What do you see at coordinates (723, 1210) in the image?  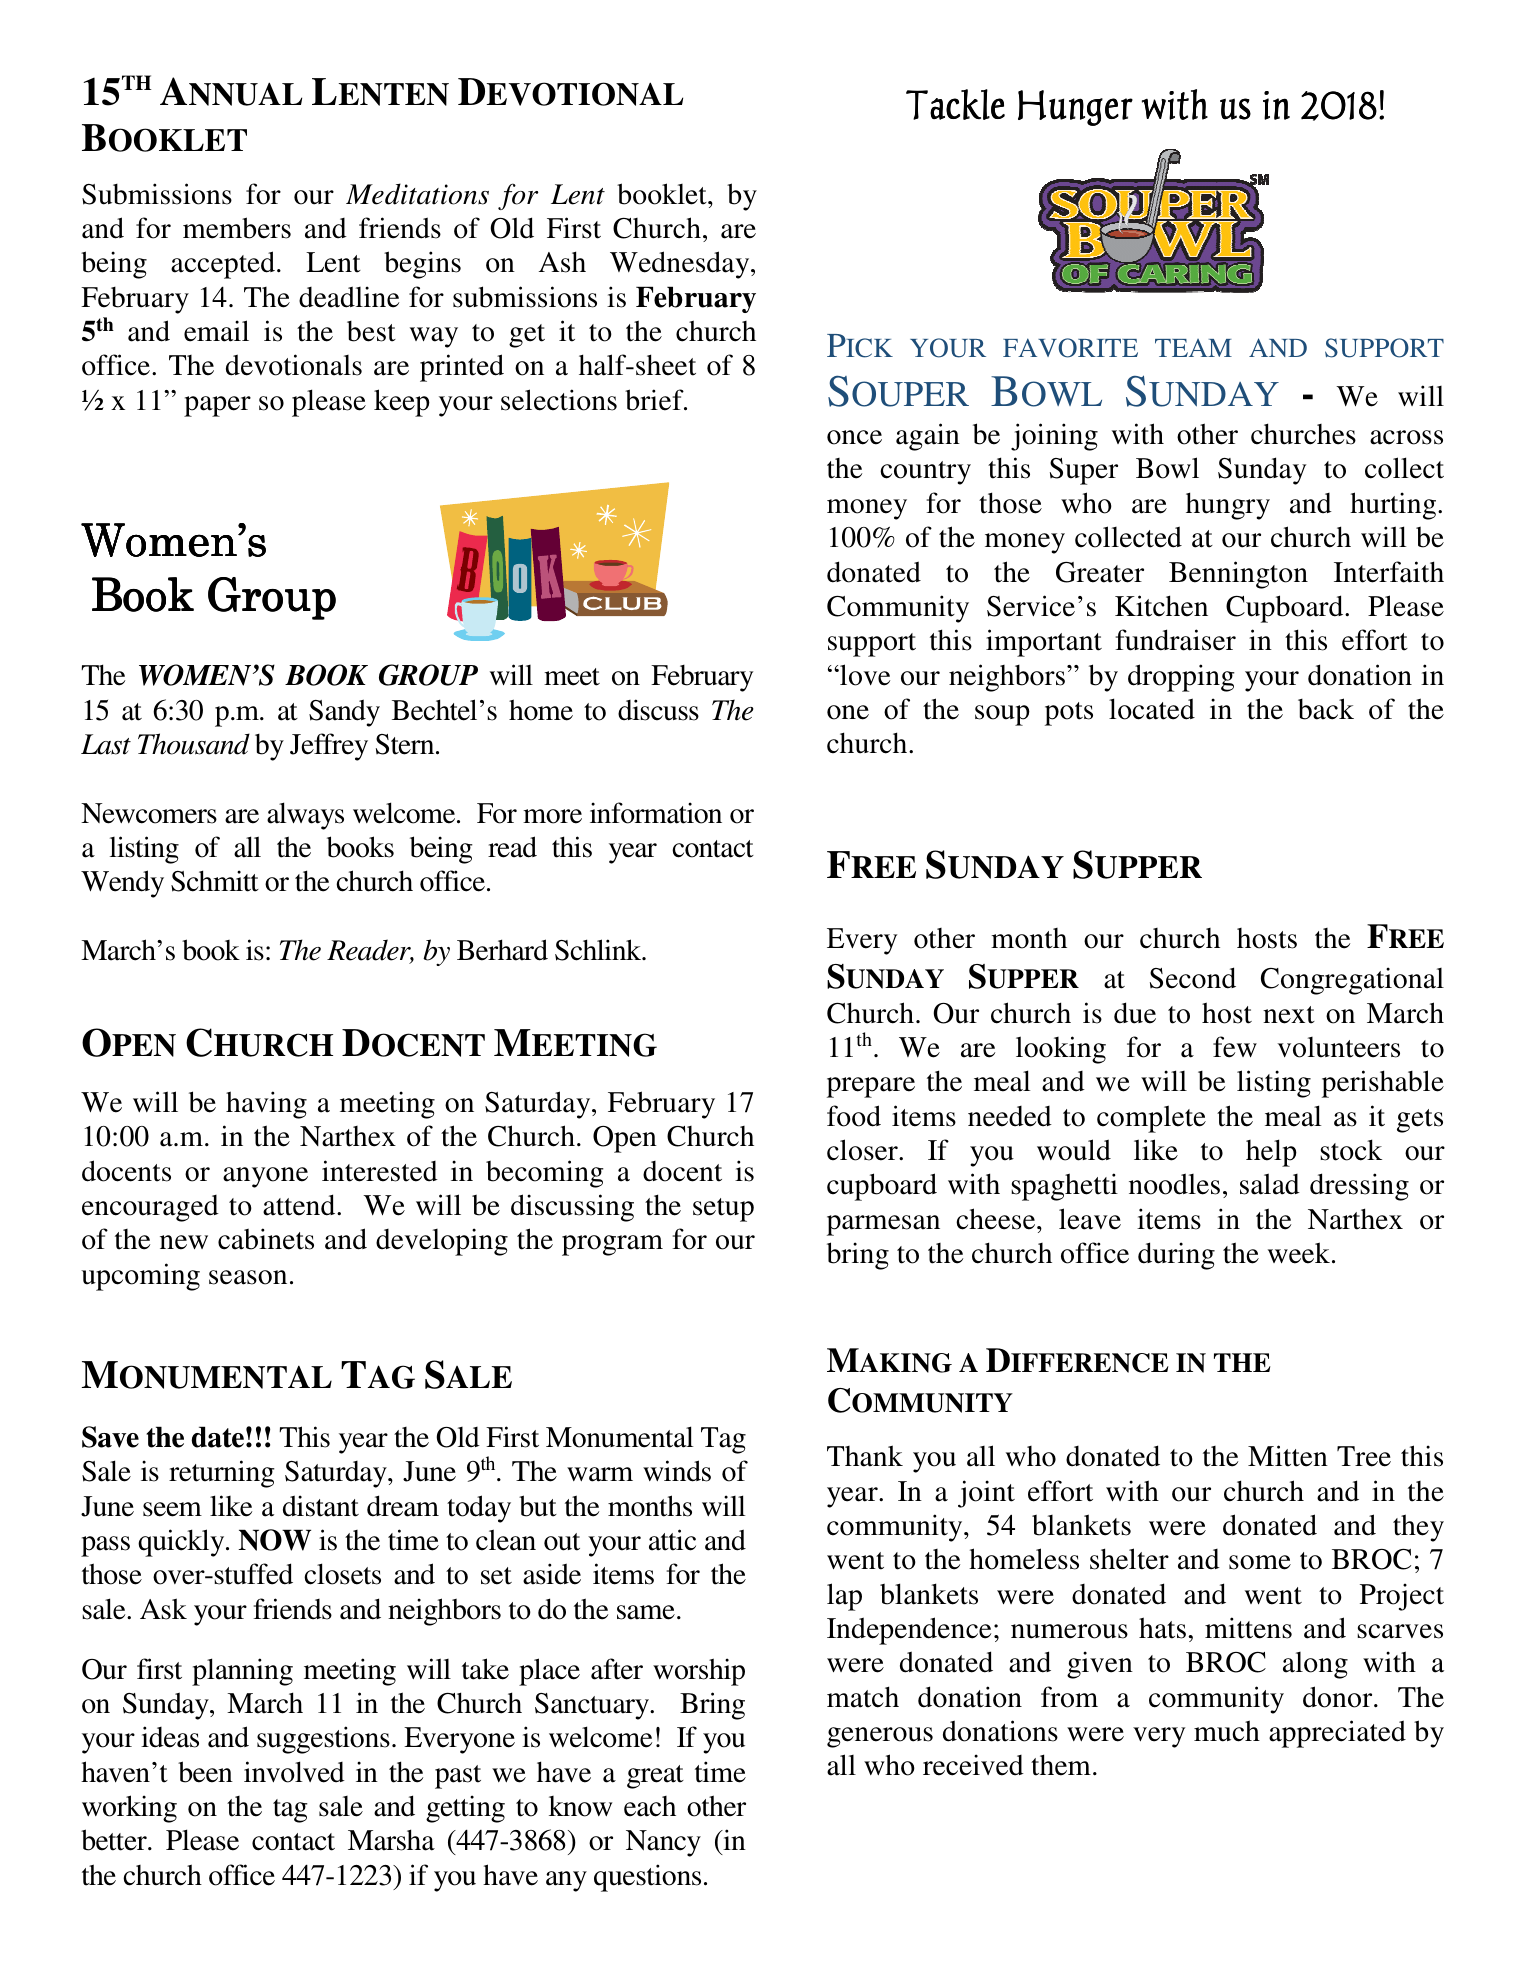 I see `setup` at bounding box center [723, 1210].
